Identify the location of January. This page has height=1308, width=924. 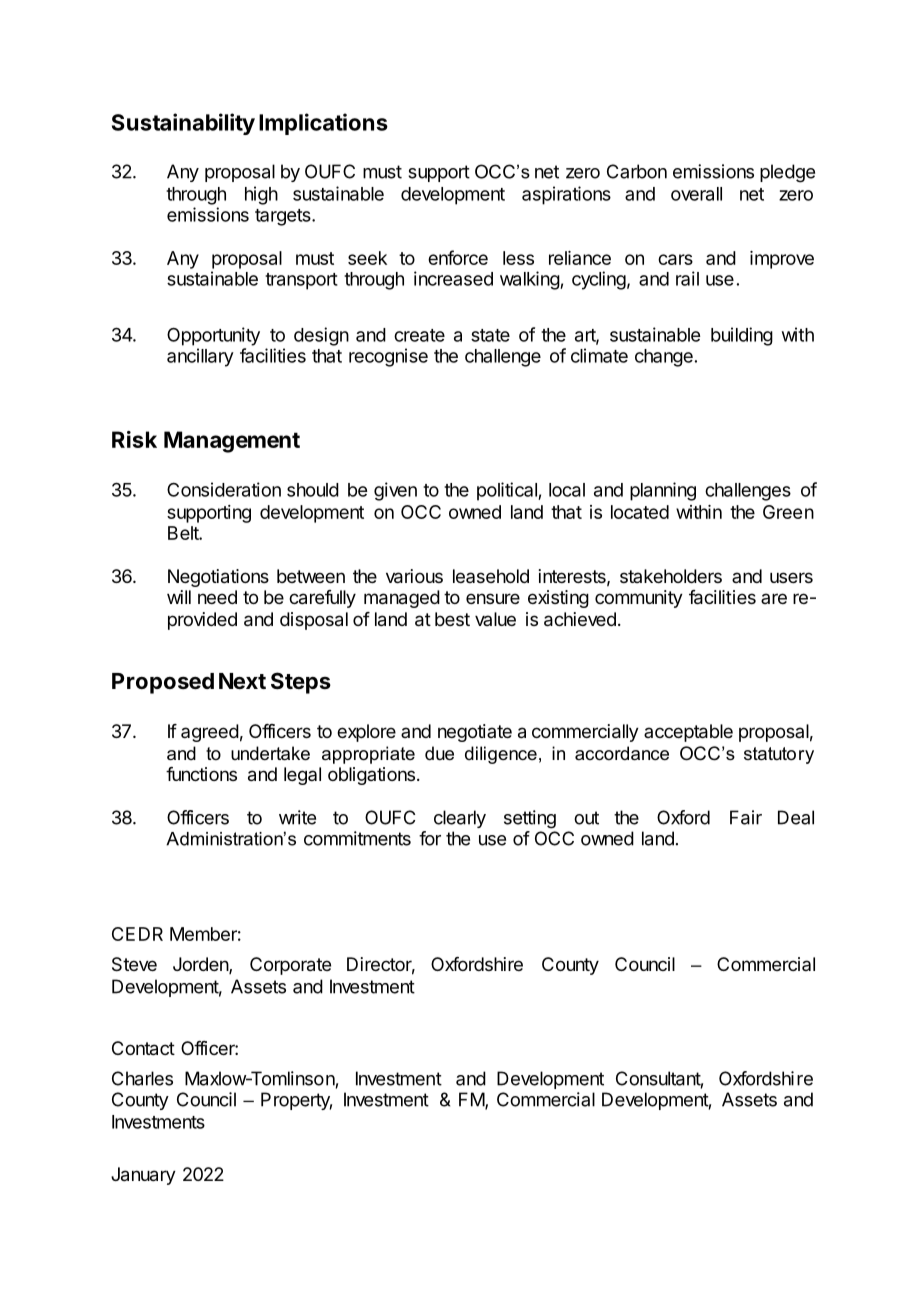
(143, 1176).
